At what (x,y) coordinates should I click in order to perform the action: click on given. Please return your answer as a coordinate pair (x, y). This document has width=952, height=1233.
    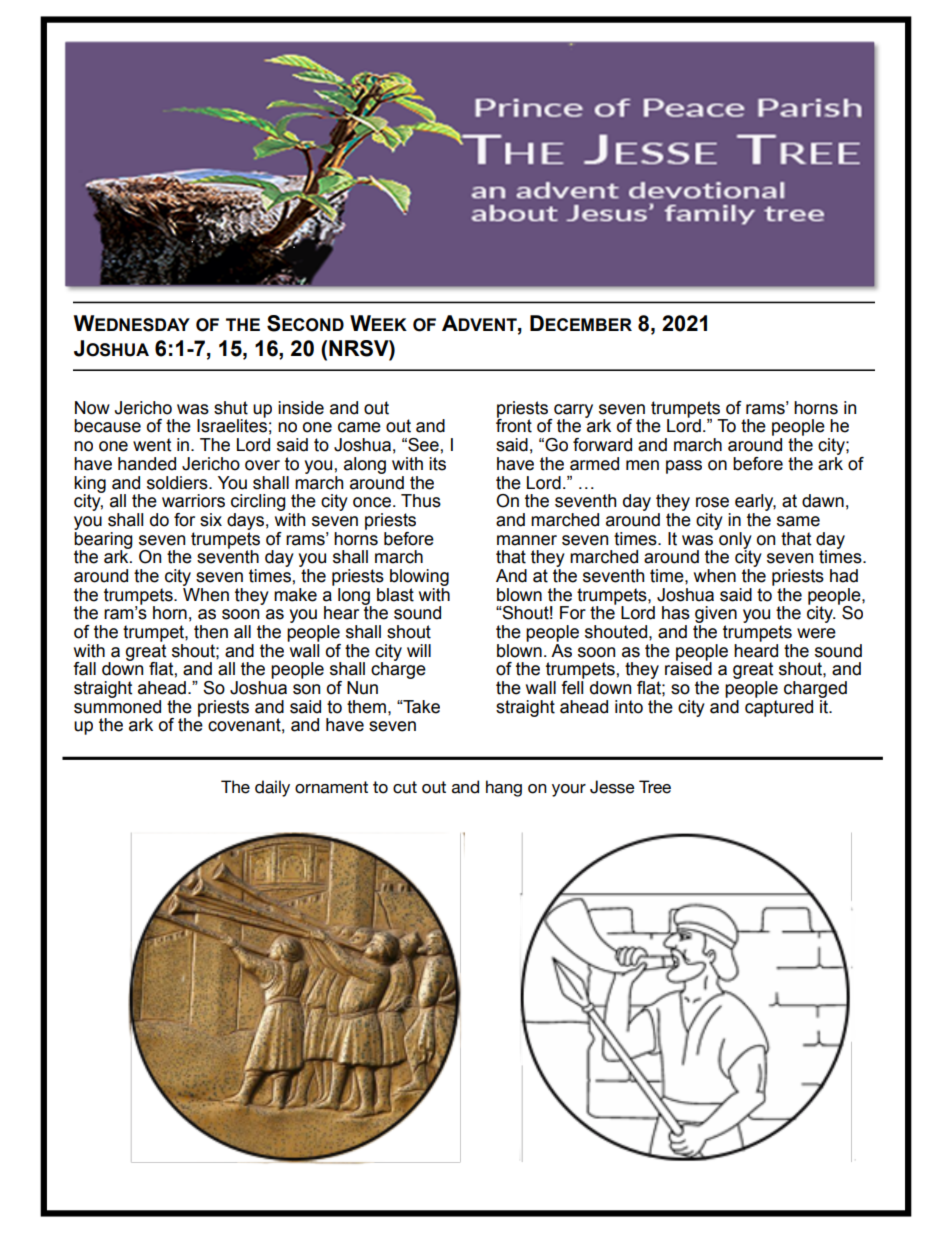
    Looking at the image, I should click on (716, 616).
